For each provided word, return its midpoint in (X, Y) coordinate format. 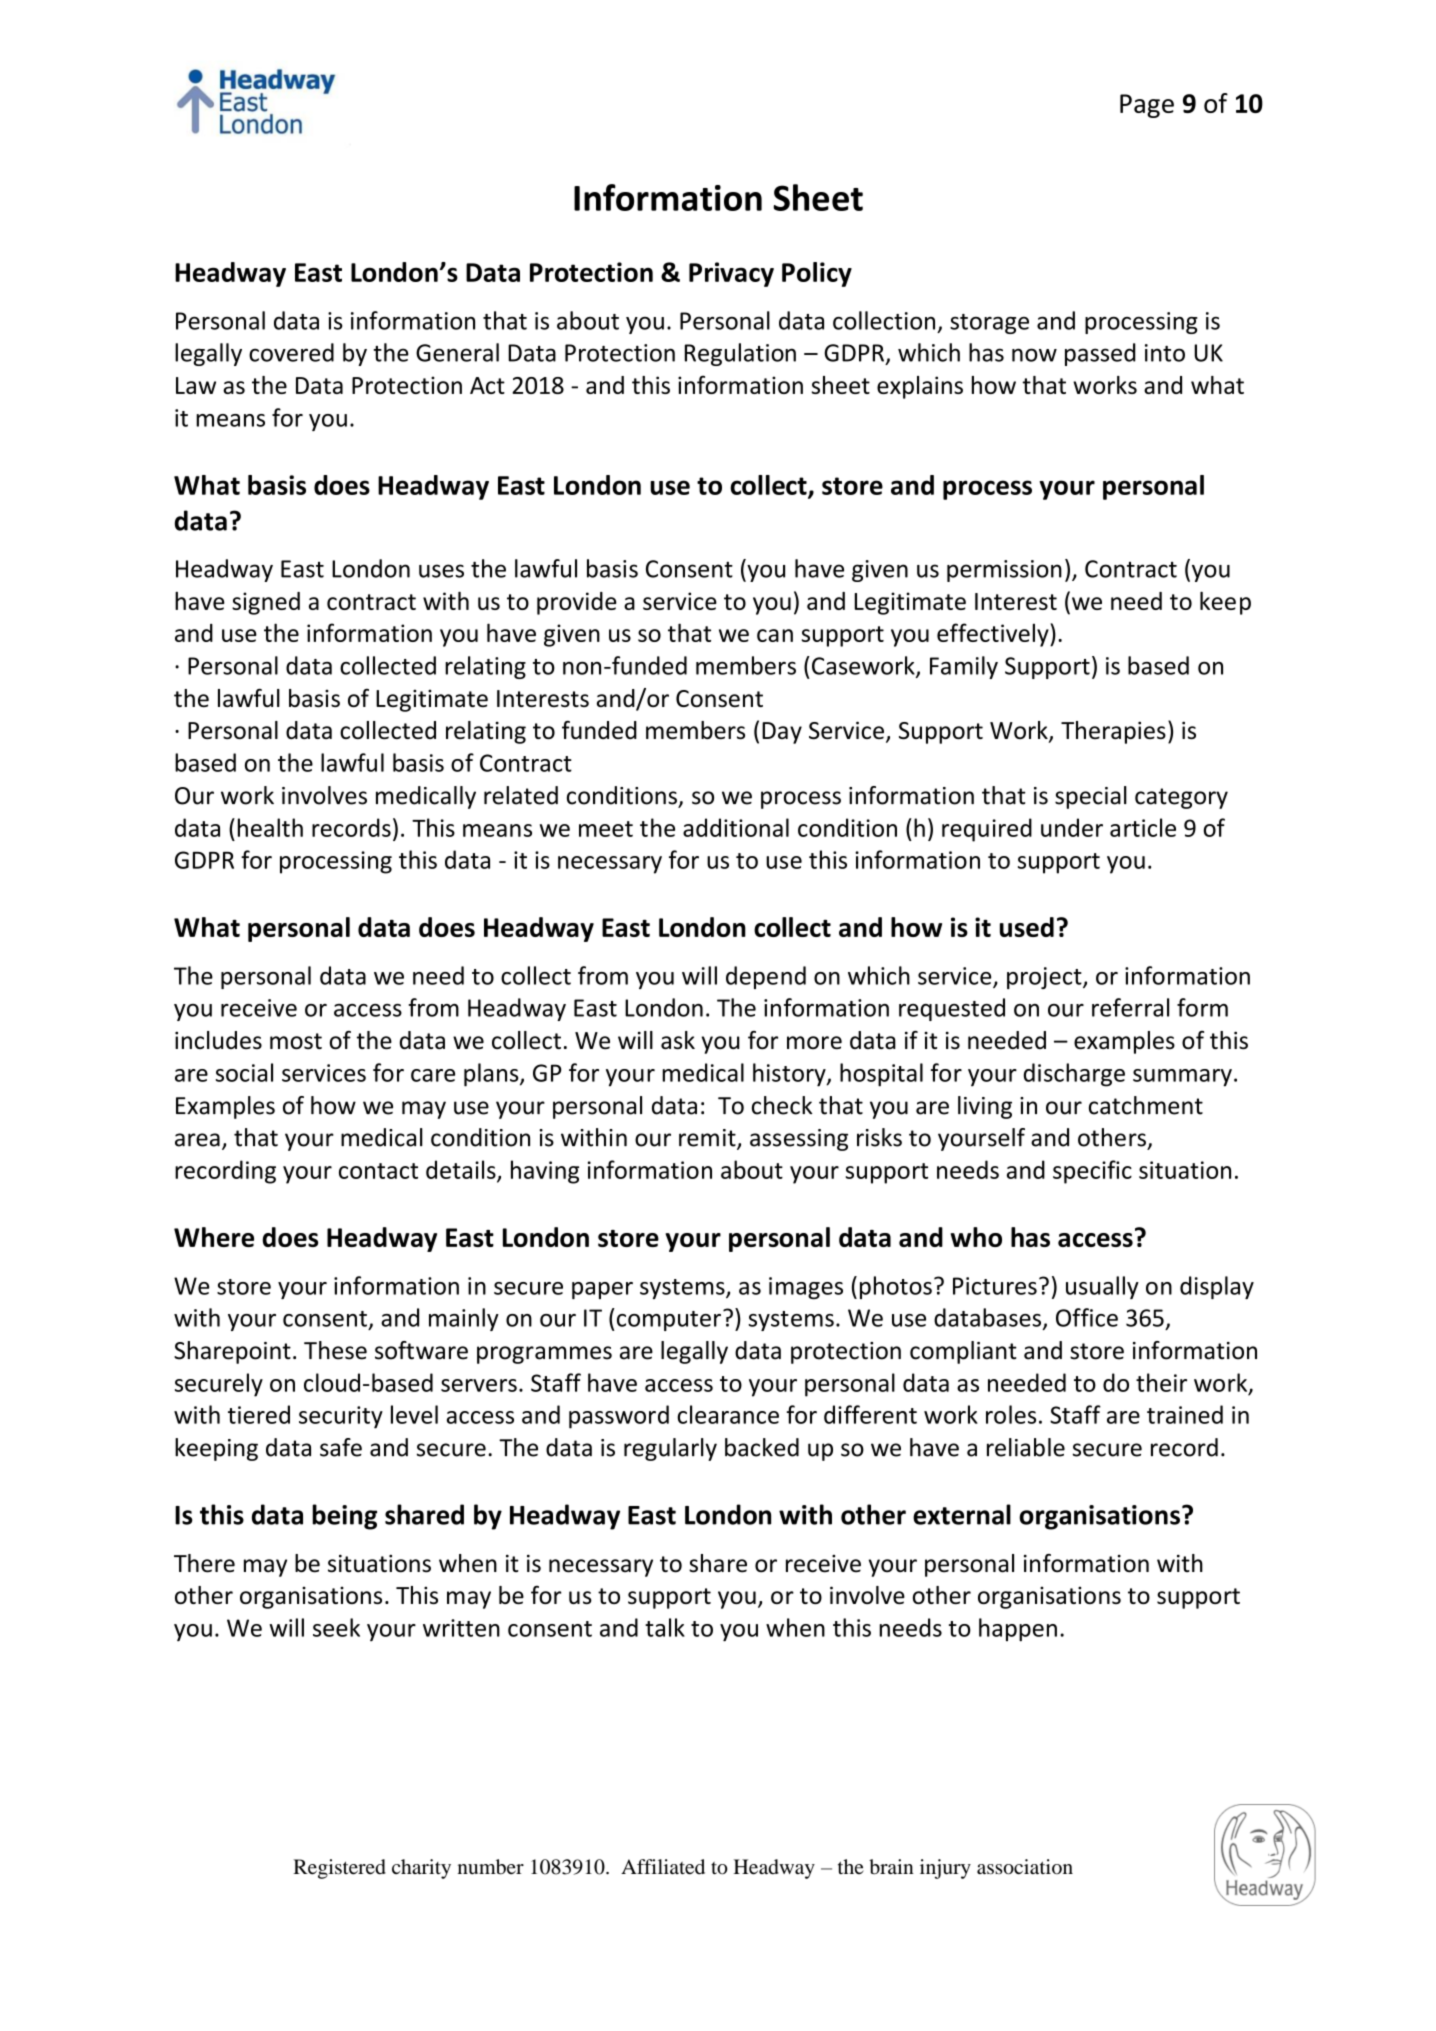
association (1025, 1867)
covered (291, 352)
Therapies (1113, 732)
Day (782, 733)
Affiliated (663, 1867)
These (335, 1350)
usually (1102, 1287)
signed (266, 603)
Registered (339, 1869)
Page (1147, 106)
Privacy (731, 274)
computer (667, 1319)
